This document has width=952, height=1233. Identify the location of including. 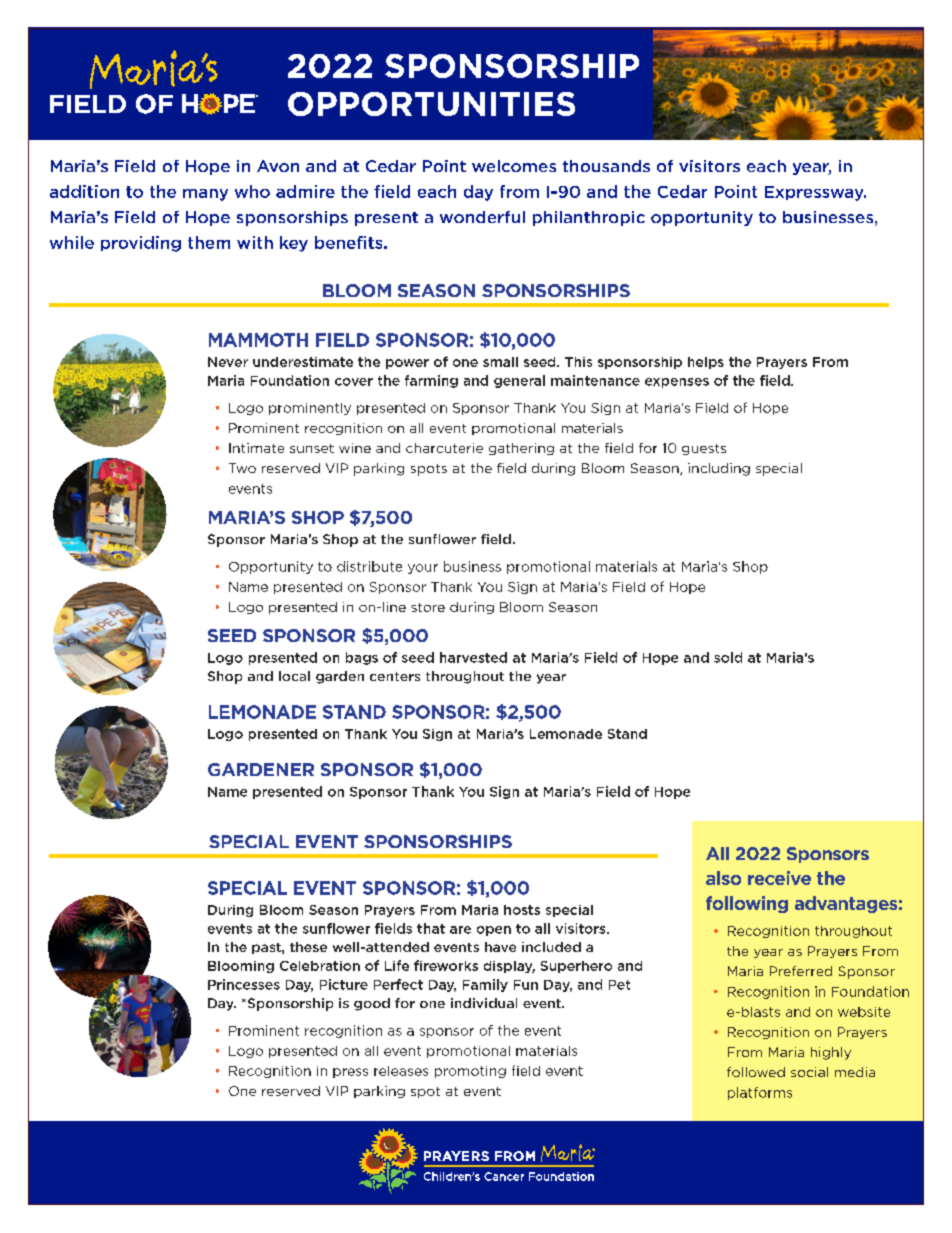
(719, 469).
